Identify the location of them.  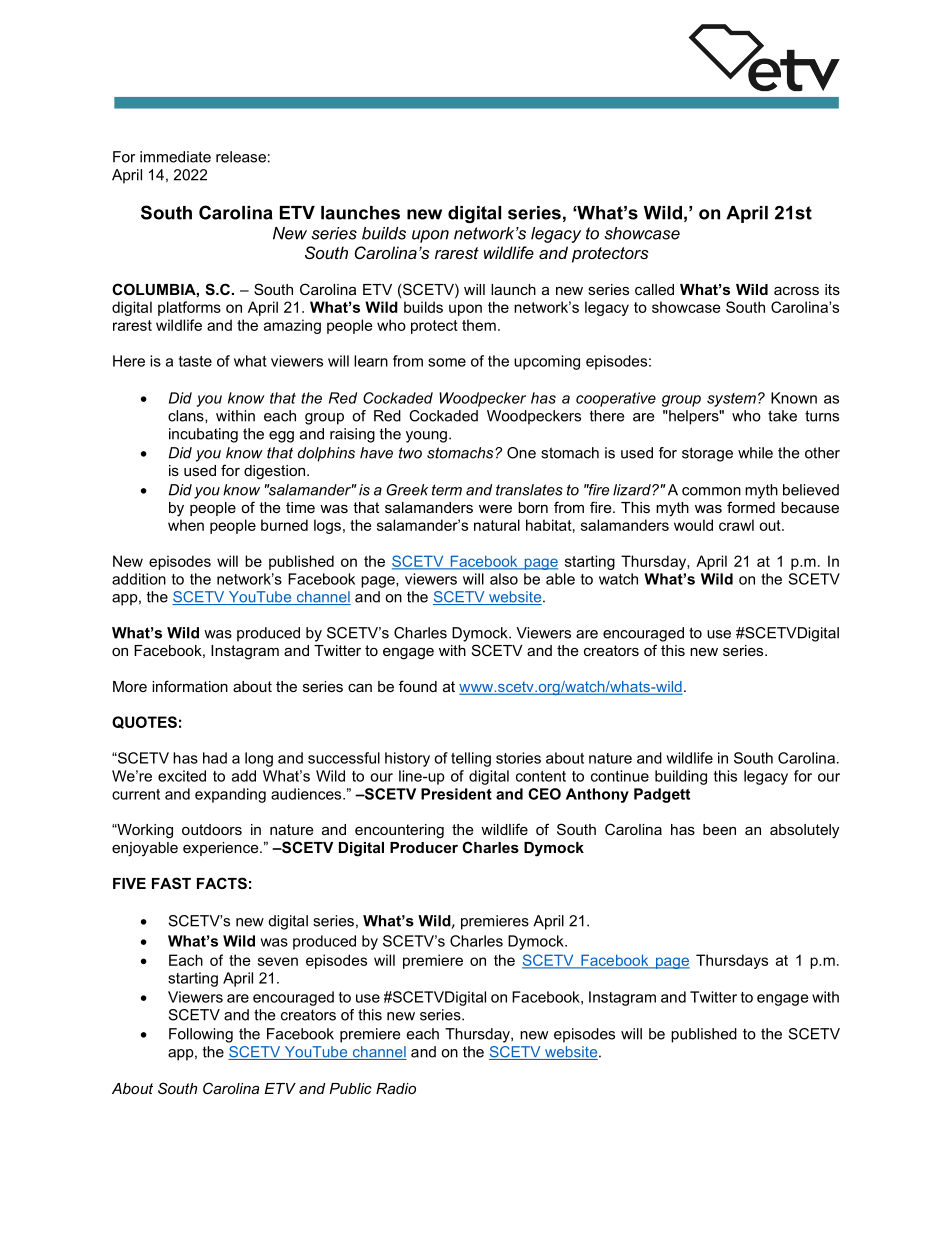
(479, 325).
